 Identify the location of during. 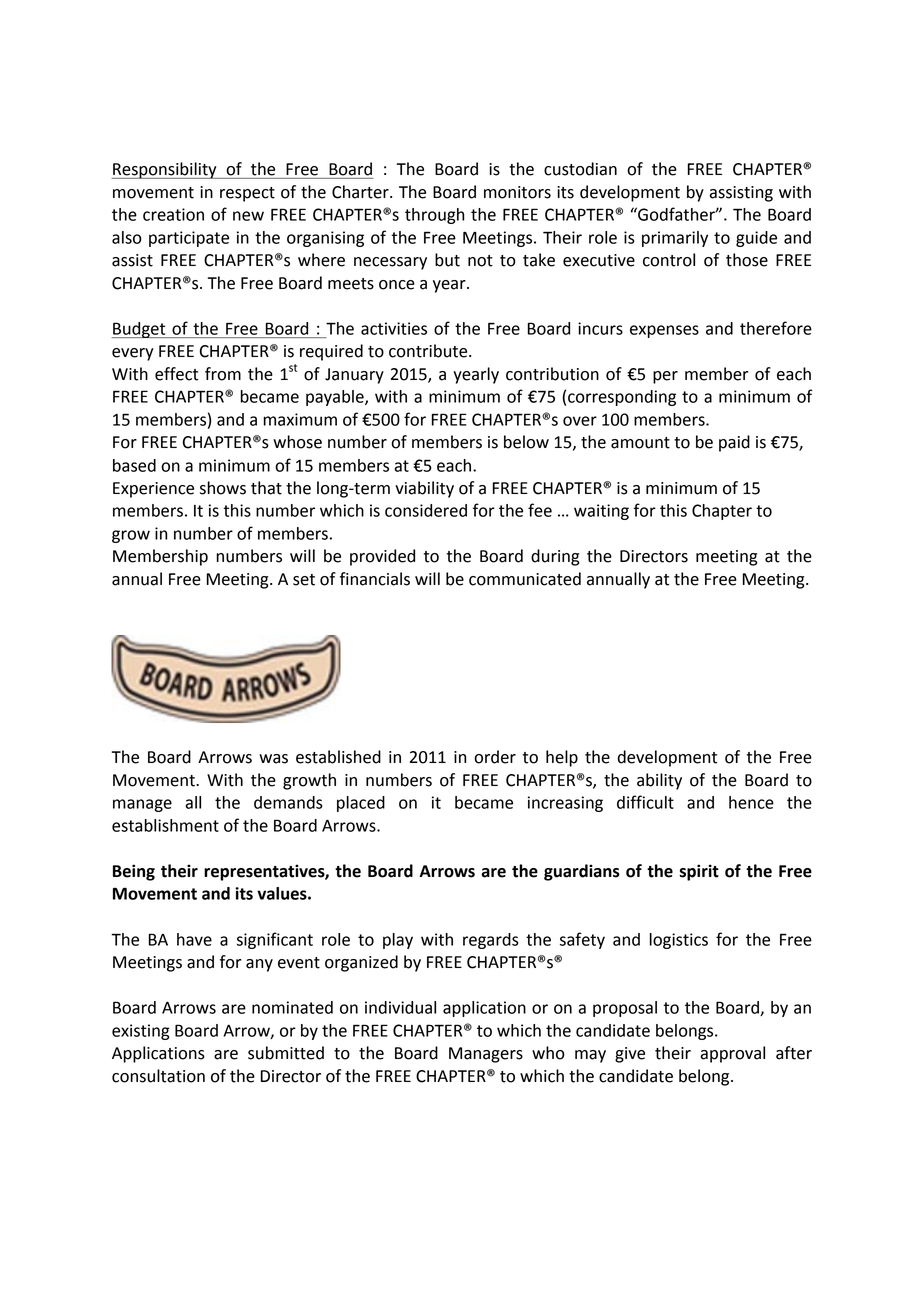
(555, 557).
